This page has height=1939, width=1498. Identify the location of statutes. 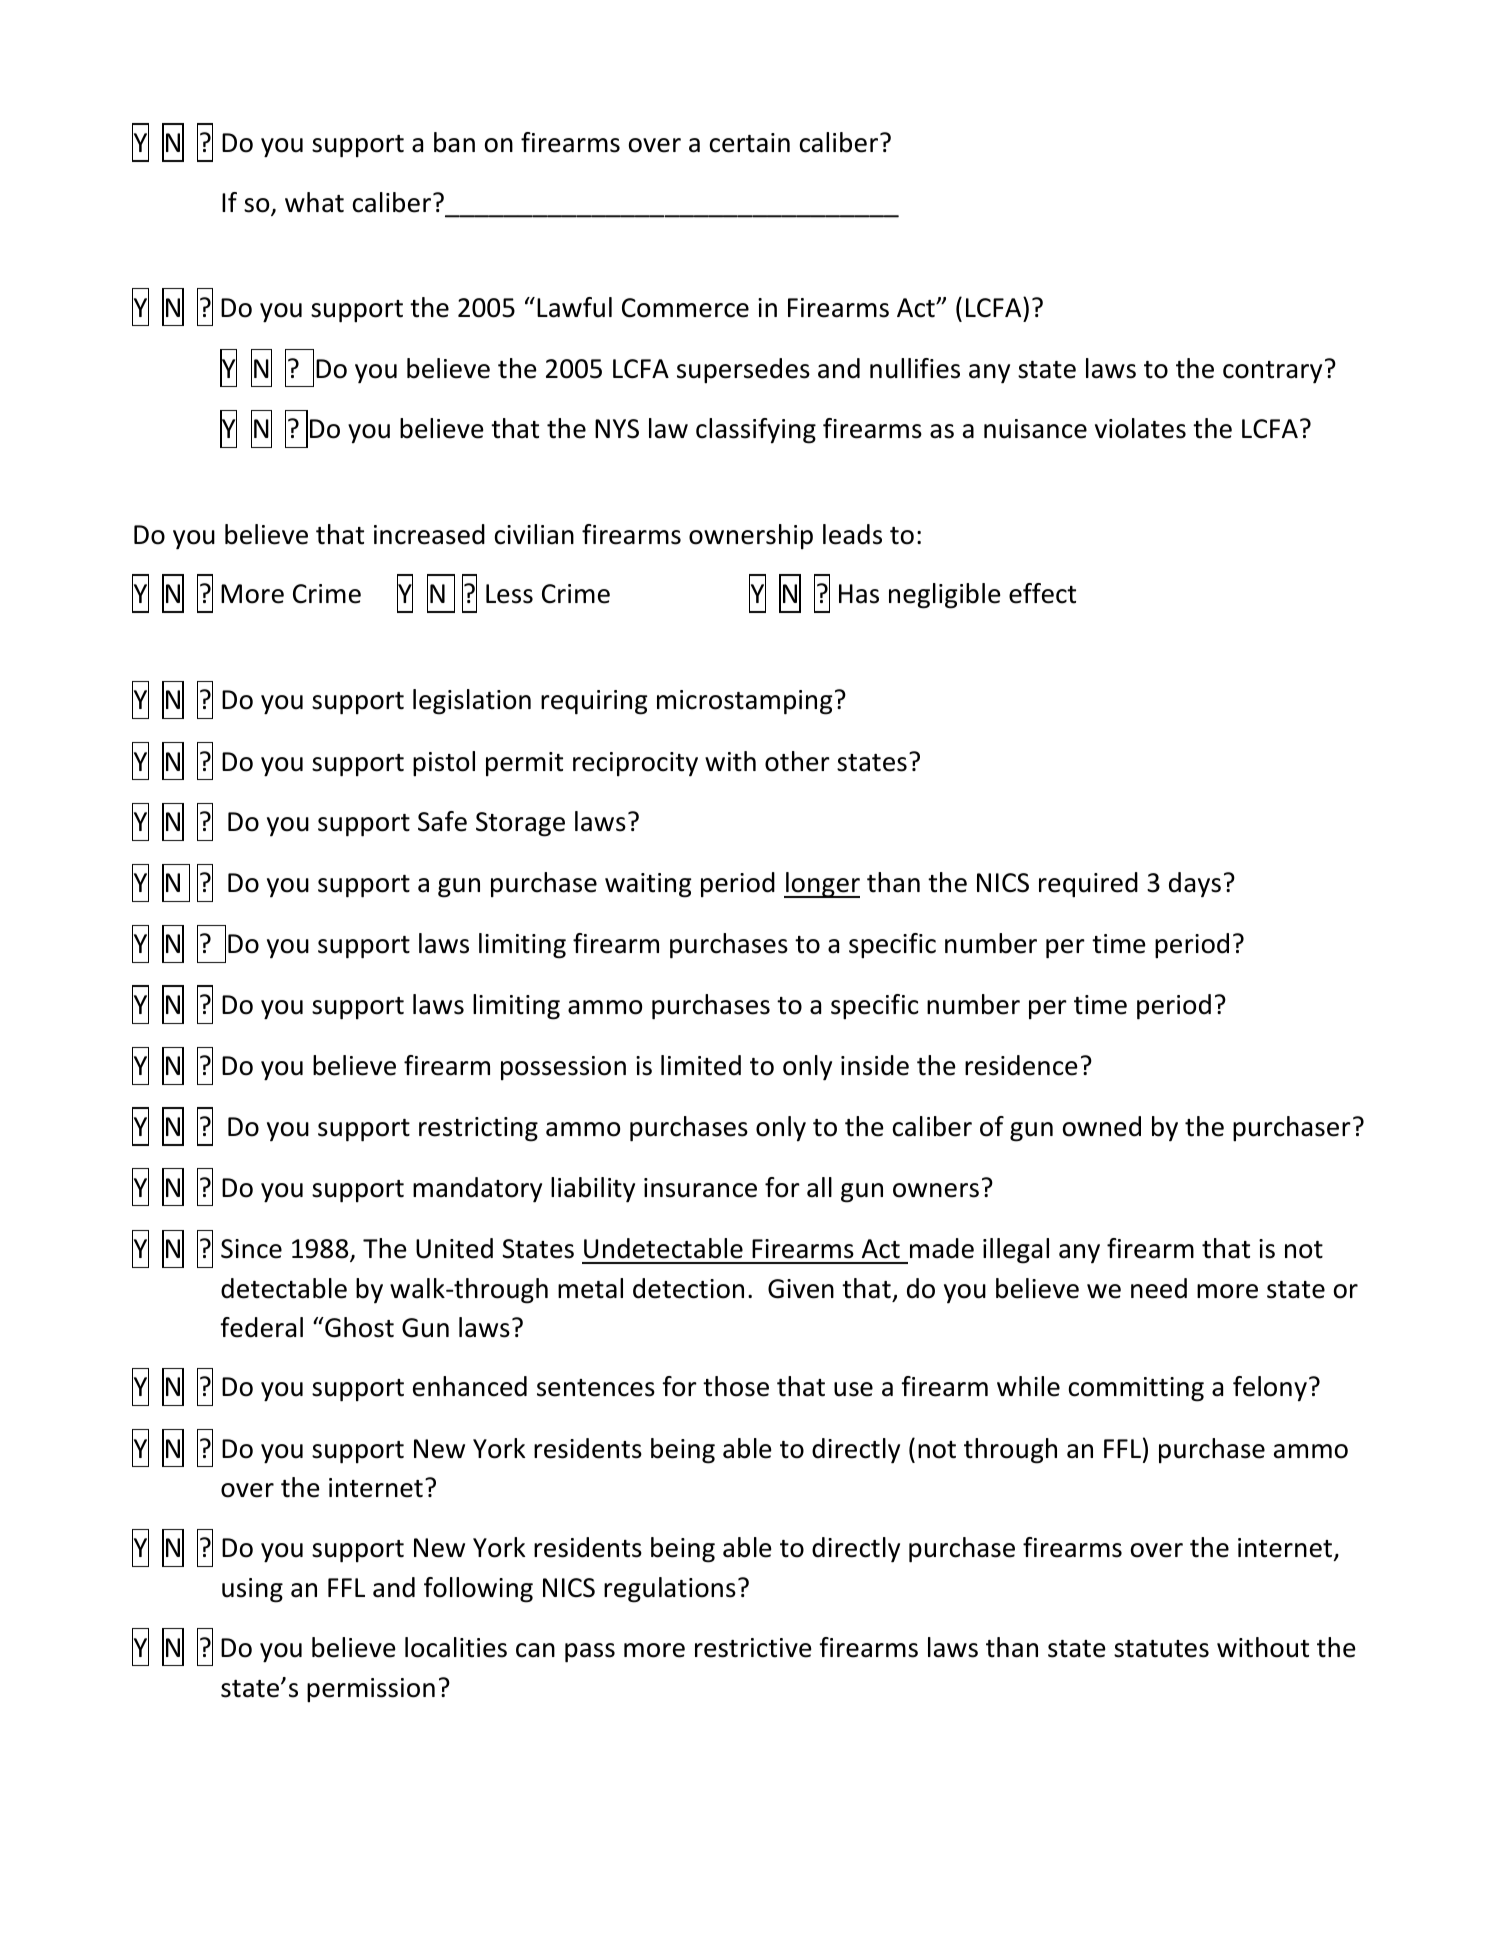
(1161, 1649).
